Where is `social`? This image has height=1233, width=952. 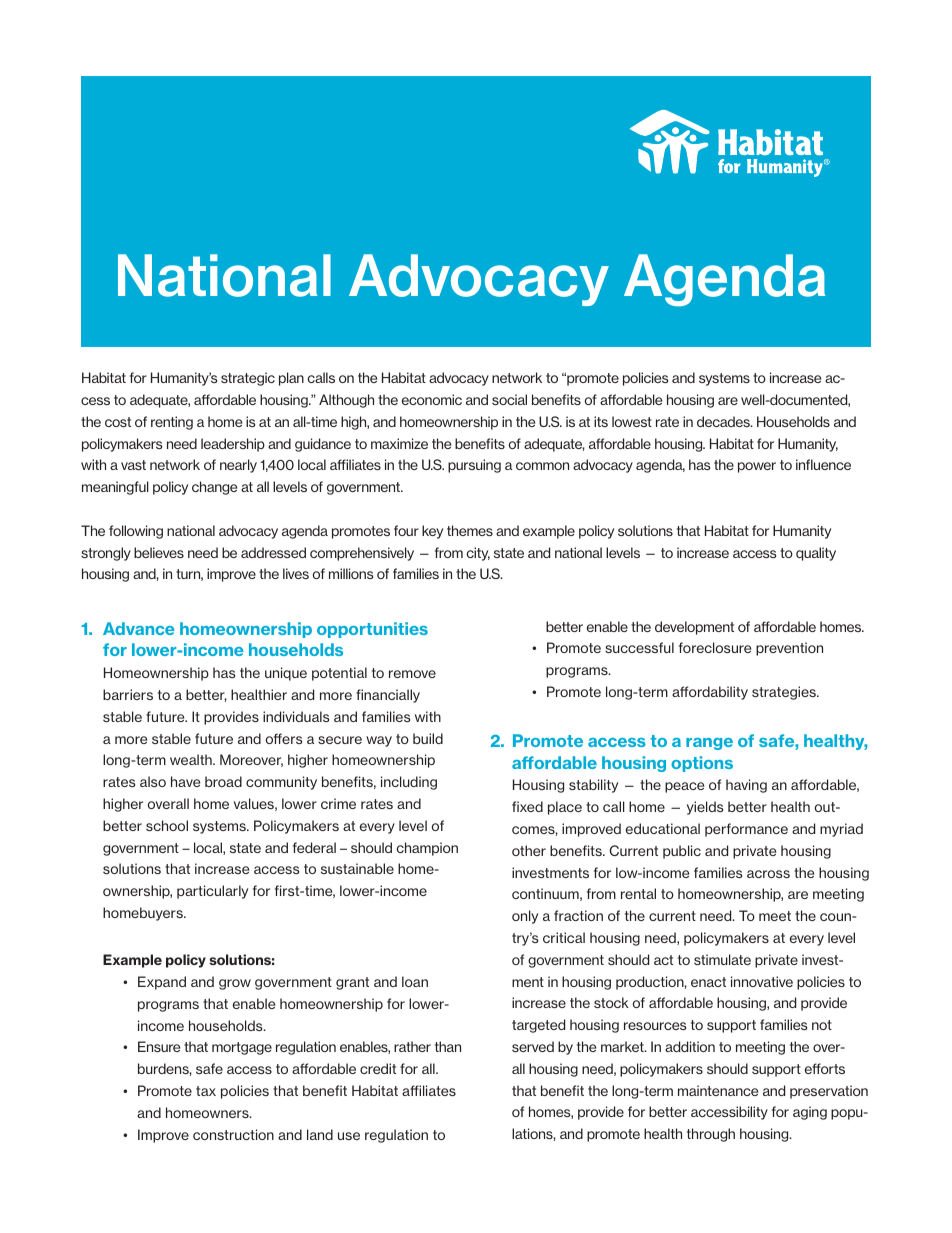
social is located at coordinates (509, 399).
